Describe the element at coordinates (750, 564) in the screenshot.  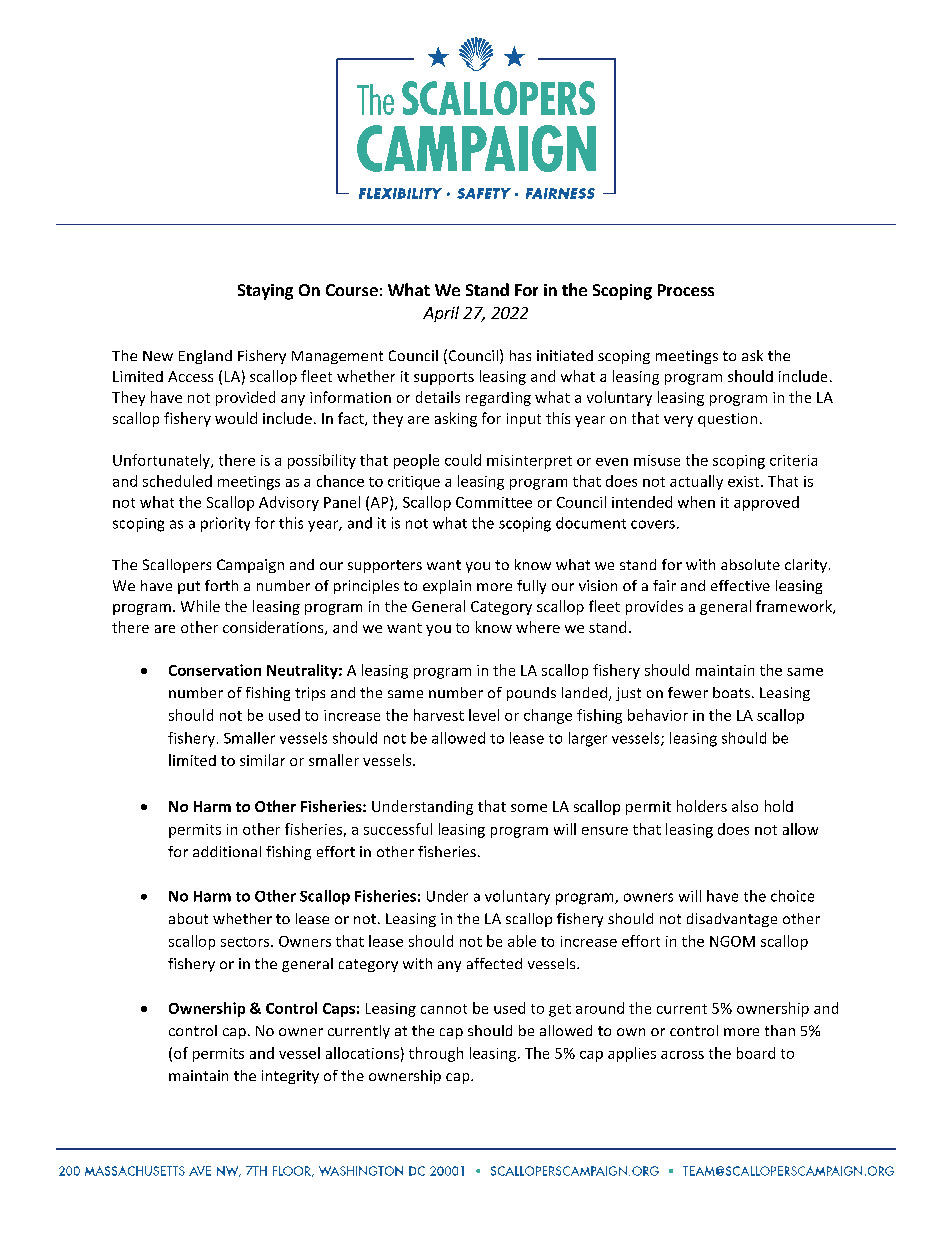
I see `absolute` at that location.
